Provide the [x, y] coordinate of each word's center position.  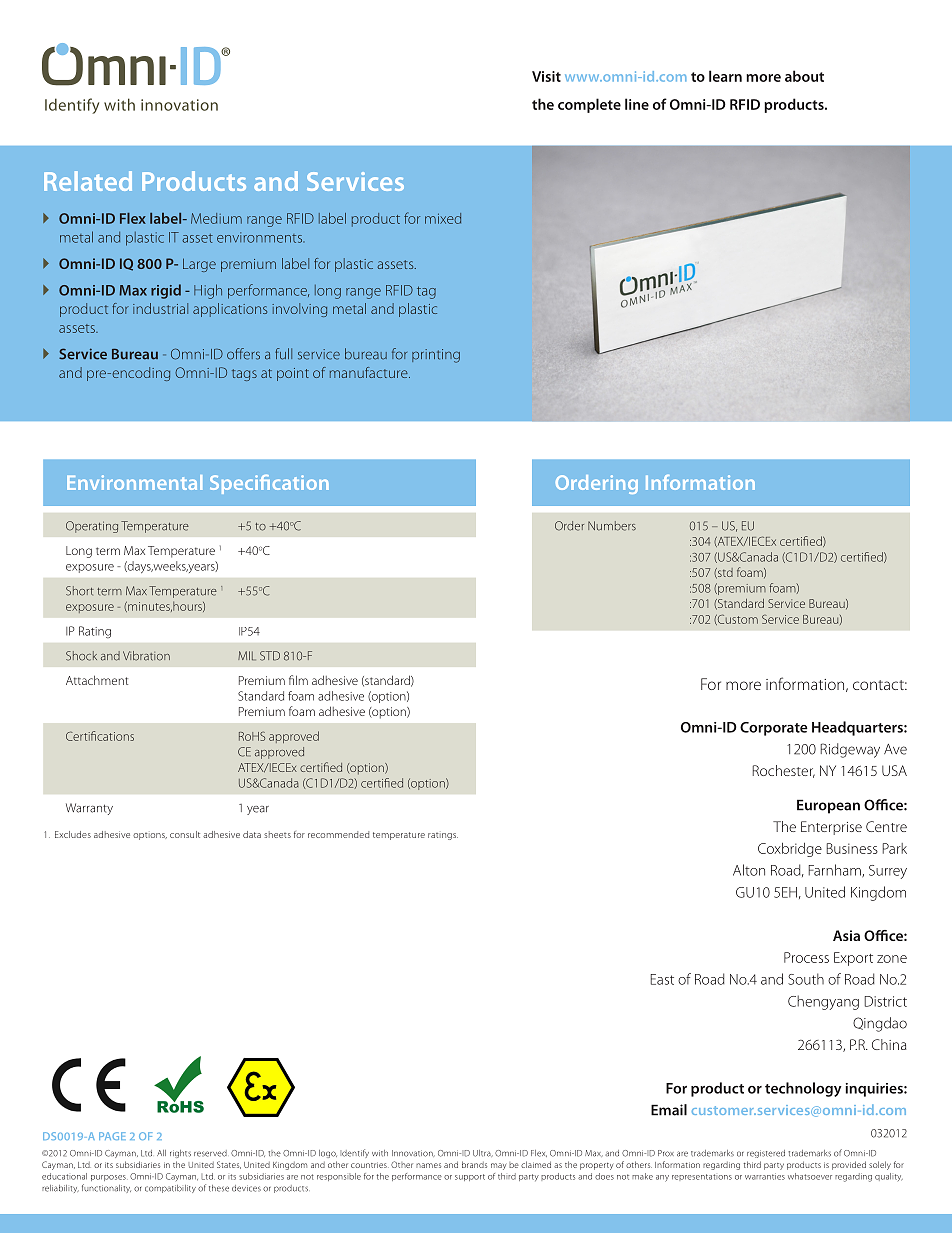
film [298, 680]
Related [88, 181]
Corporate [774, 729]
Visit [546, 76]
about [804, 76]
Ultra [483, 1153]
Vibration [146, 656]
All [161, 1153]
